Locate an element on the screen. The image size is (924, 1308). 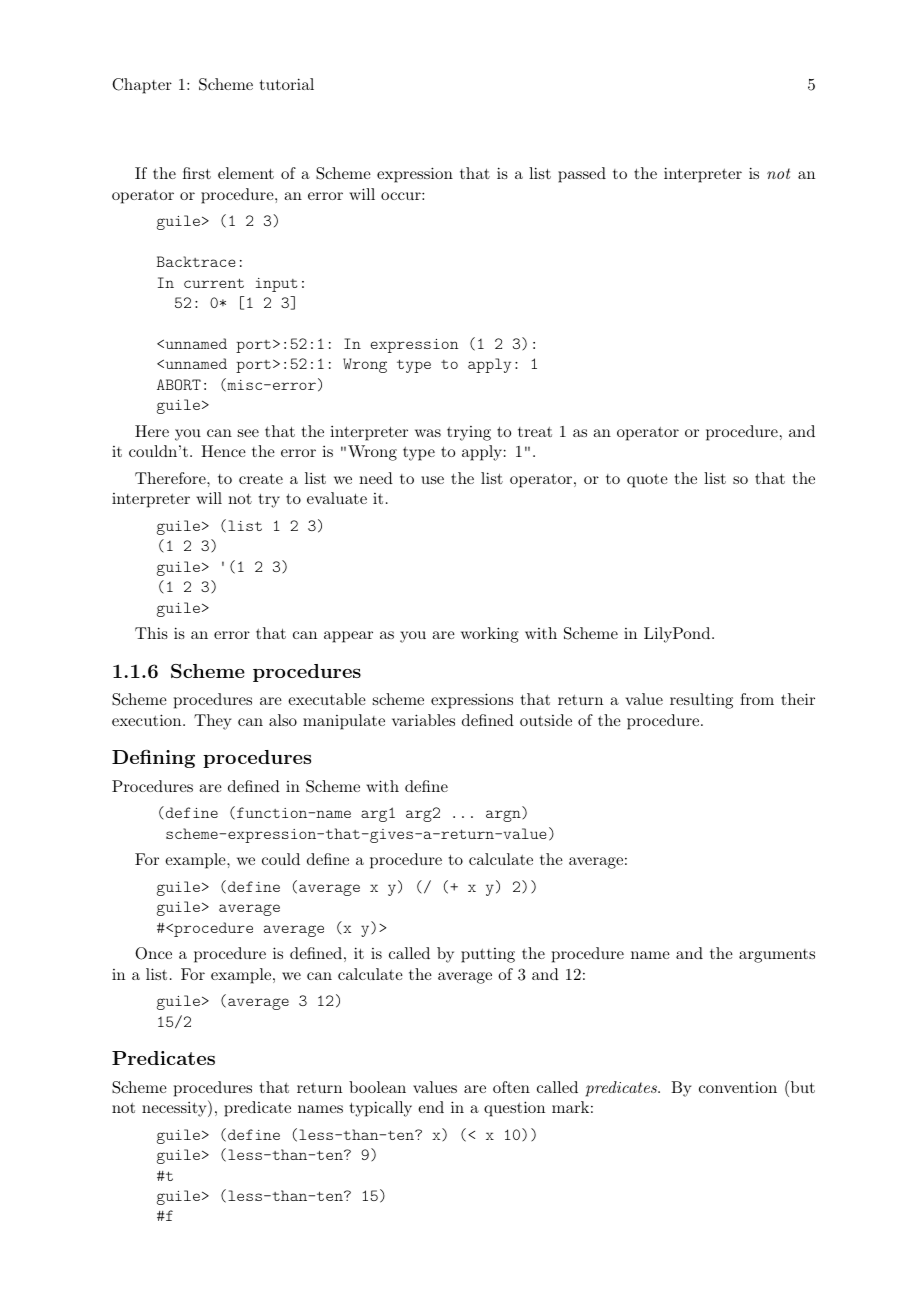
passed is located at coordinates (582, 175).
